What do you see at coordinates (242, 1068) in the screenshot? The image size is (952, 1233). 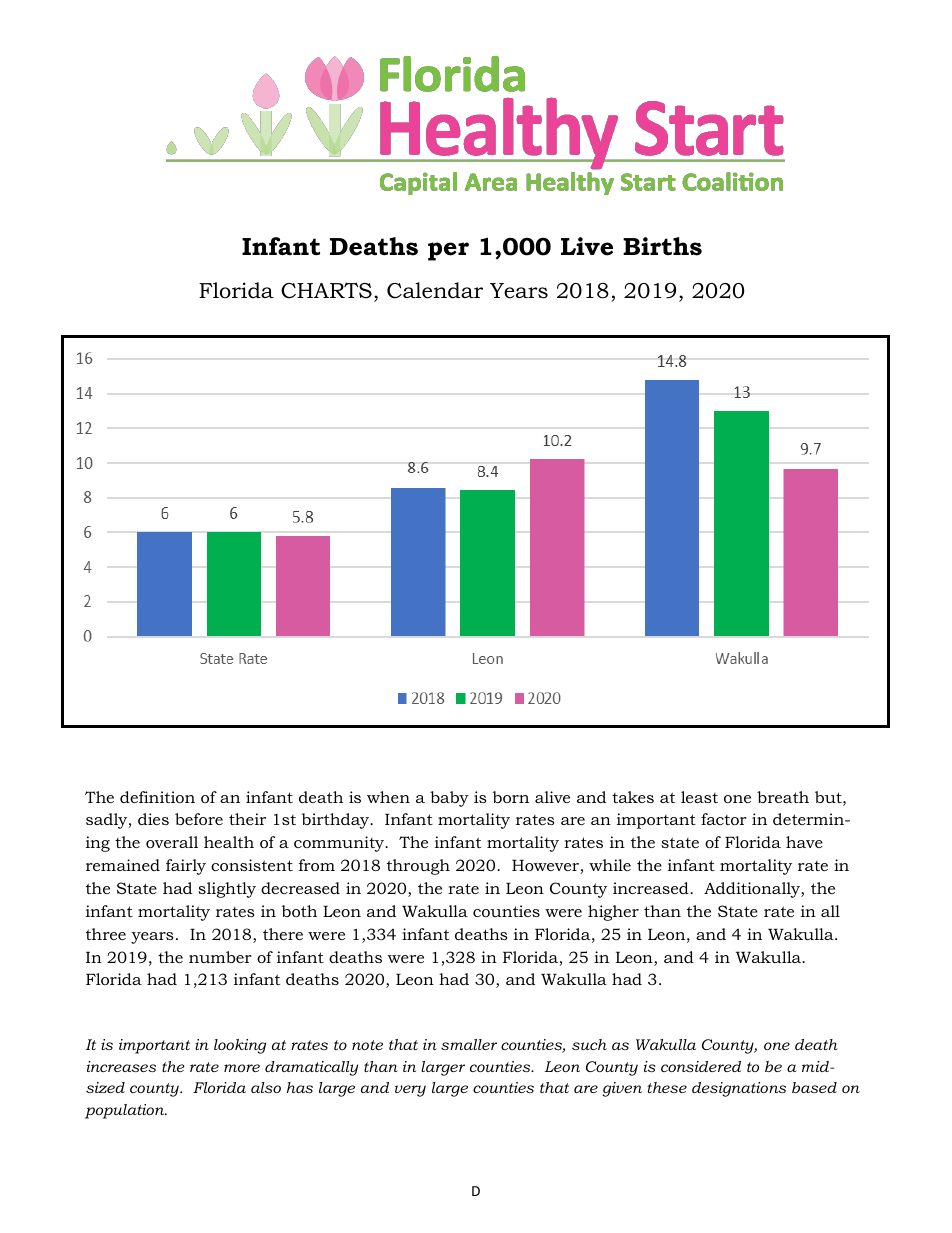 I see `more` at bounding box center [242, 1068].
